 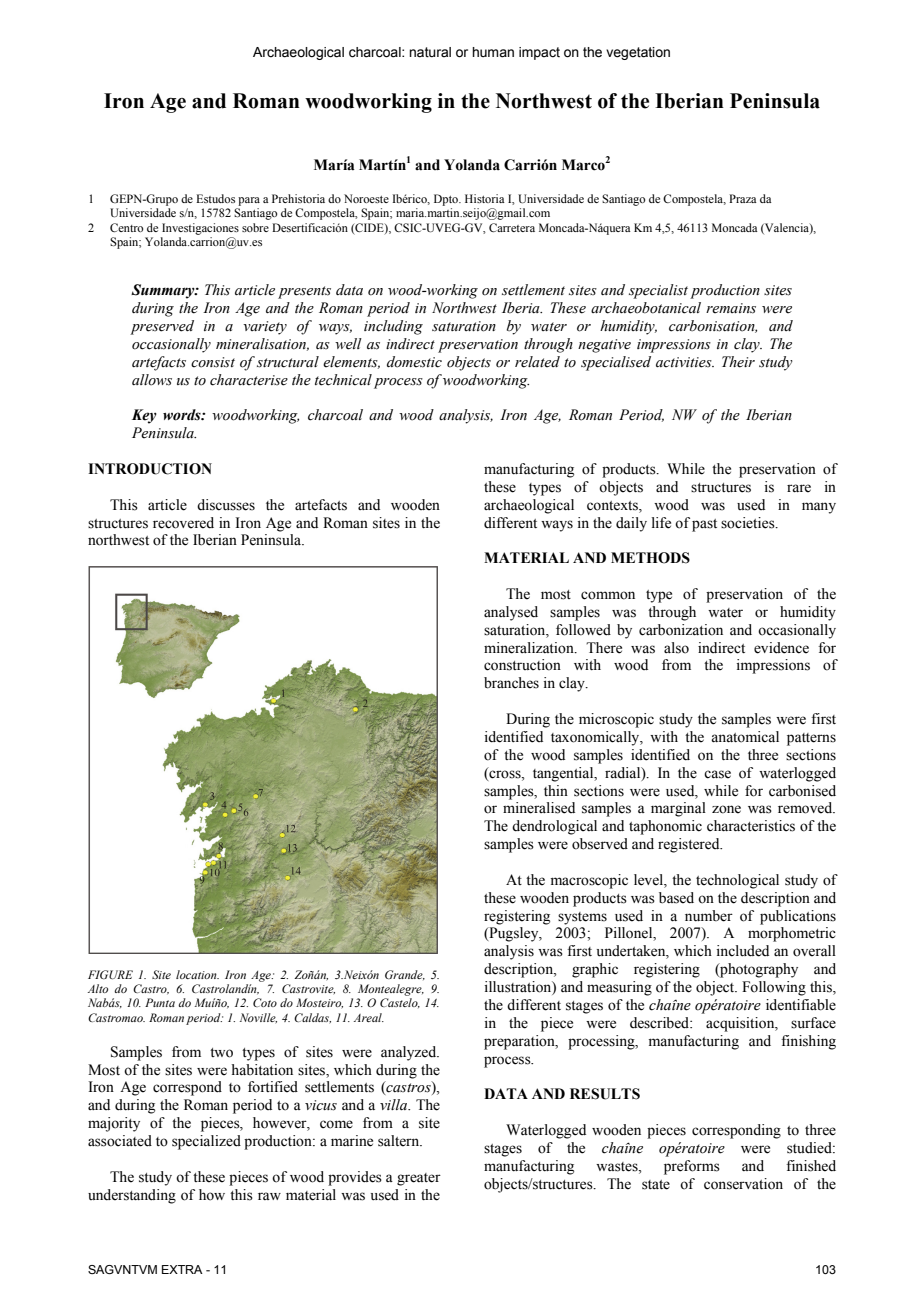 I want to click on evidence, so click(x=781, y=648).
